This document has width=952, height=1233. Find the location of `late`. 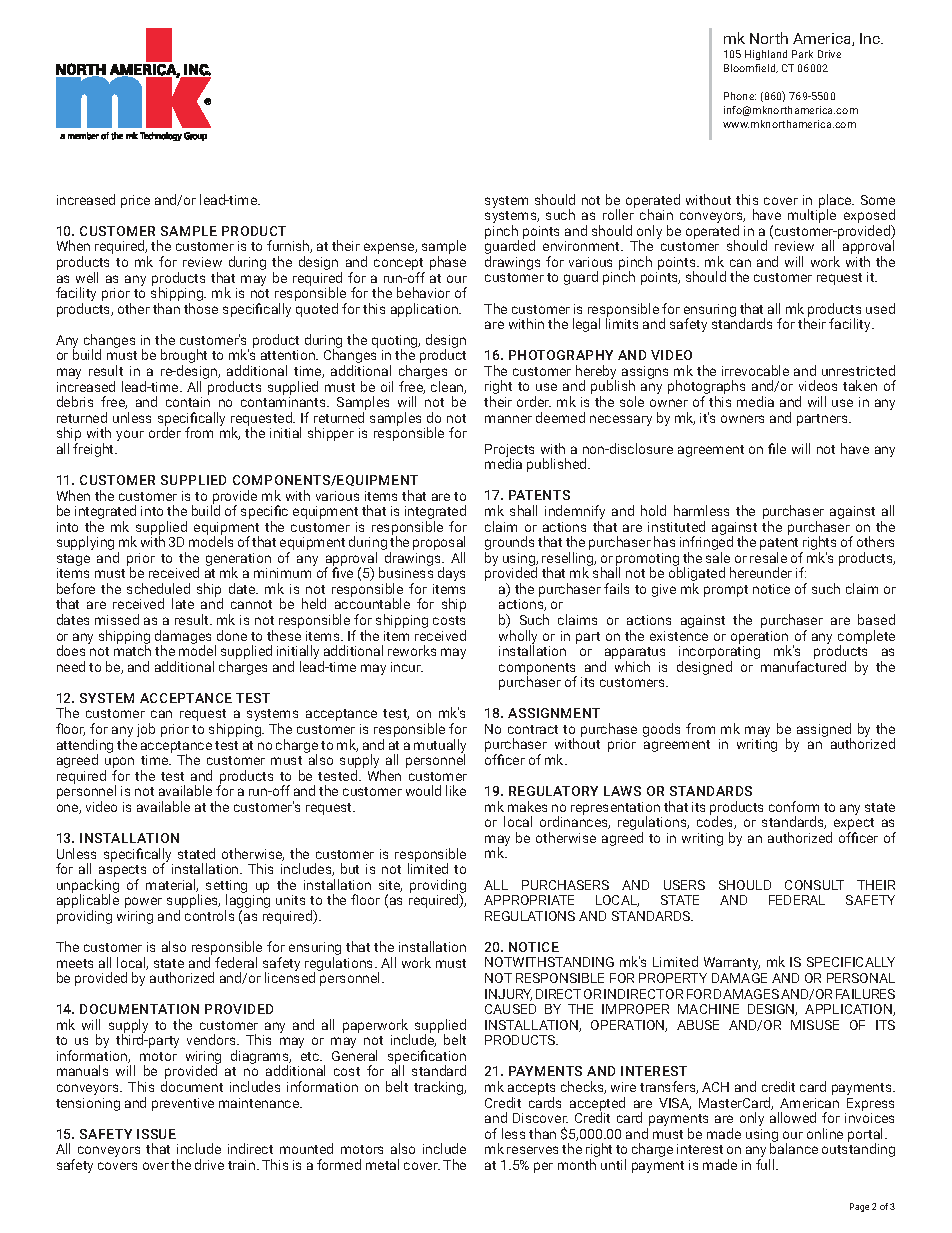

late is located at coordinates (183, 603).
